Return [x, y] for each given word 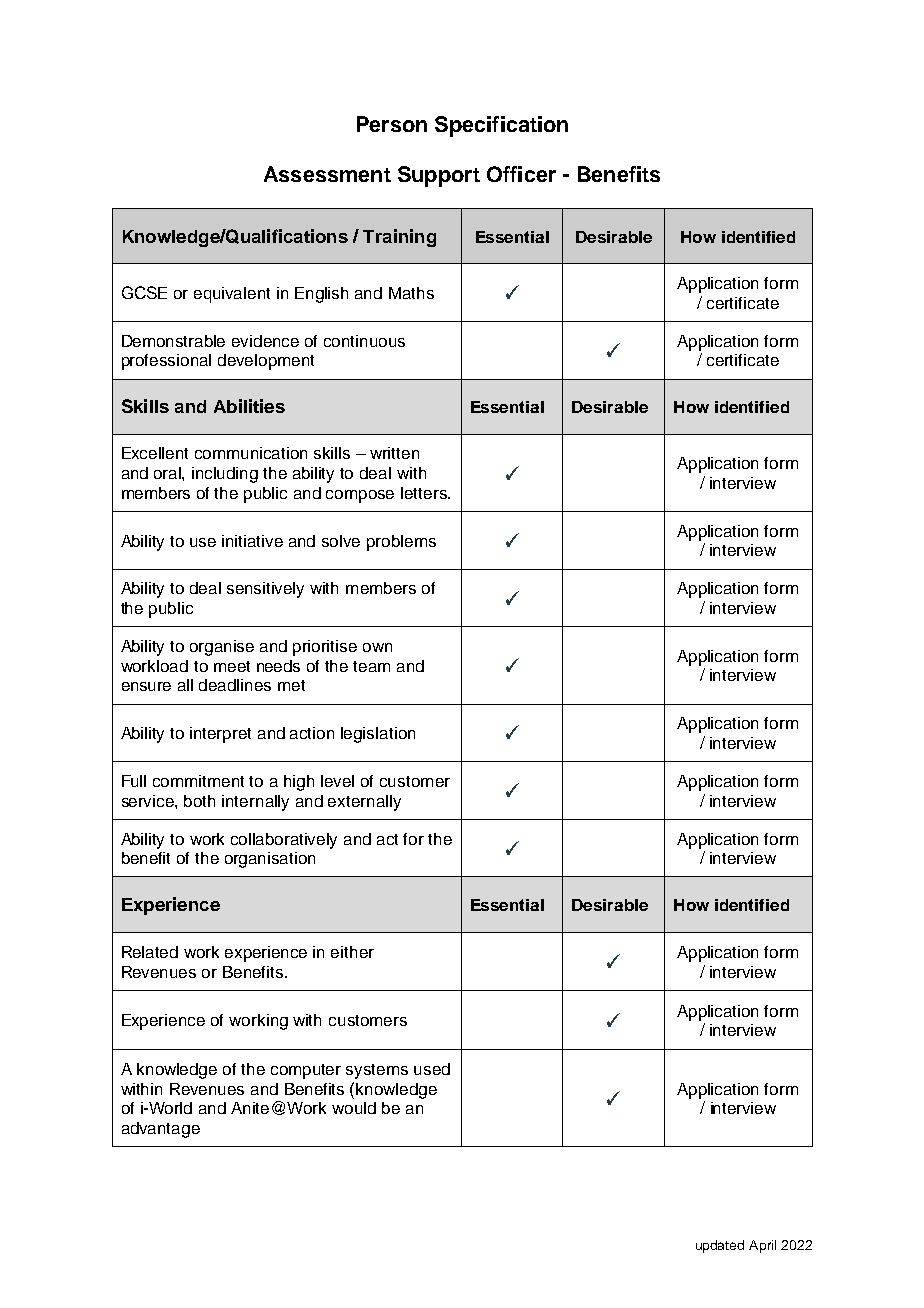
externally [364, 803]
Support [439, 176]
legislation [378, 735]
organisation [270, 860]
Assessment [327, 174]
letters [425, 493]
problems [401, 543]
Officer [521, 174]
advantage [161, 1130]
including [225, 475]
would [354, 1108]
